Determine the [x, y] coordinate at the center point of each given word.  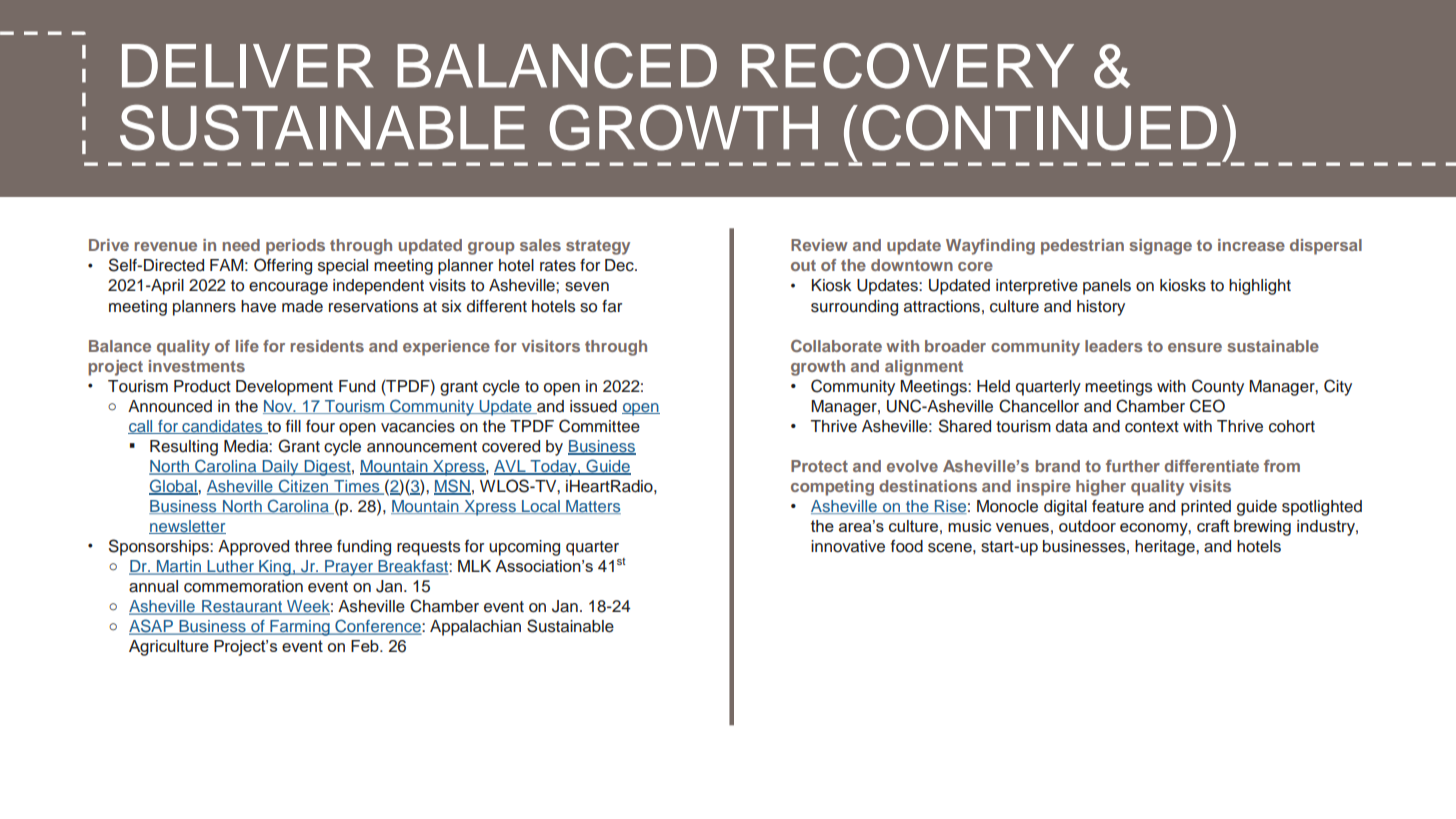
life [247, 346]
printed [1206, 508]
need [241, 245]
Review [819, 245]
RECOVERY [908, 66]
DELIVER [248, 66]
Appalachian [475, 628]
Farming [300, 628]
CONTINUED [1039, 127]
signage [1161, 247]
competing [832, 488]
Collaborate [836, 345]
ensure [1195, 347]
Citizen [304, 487]
